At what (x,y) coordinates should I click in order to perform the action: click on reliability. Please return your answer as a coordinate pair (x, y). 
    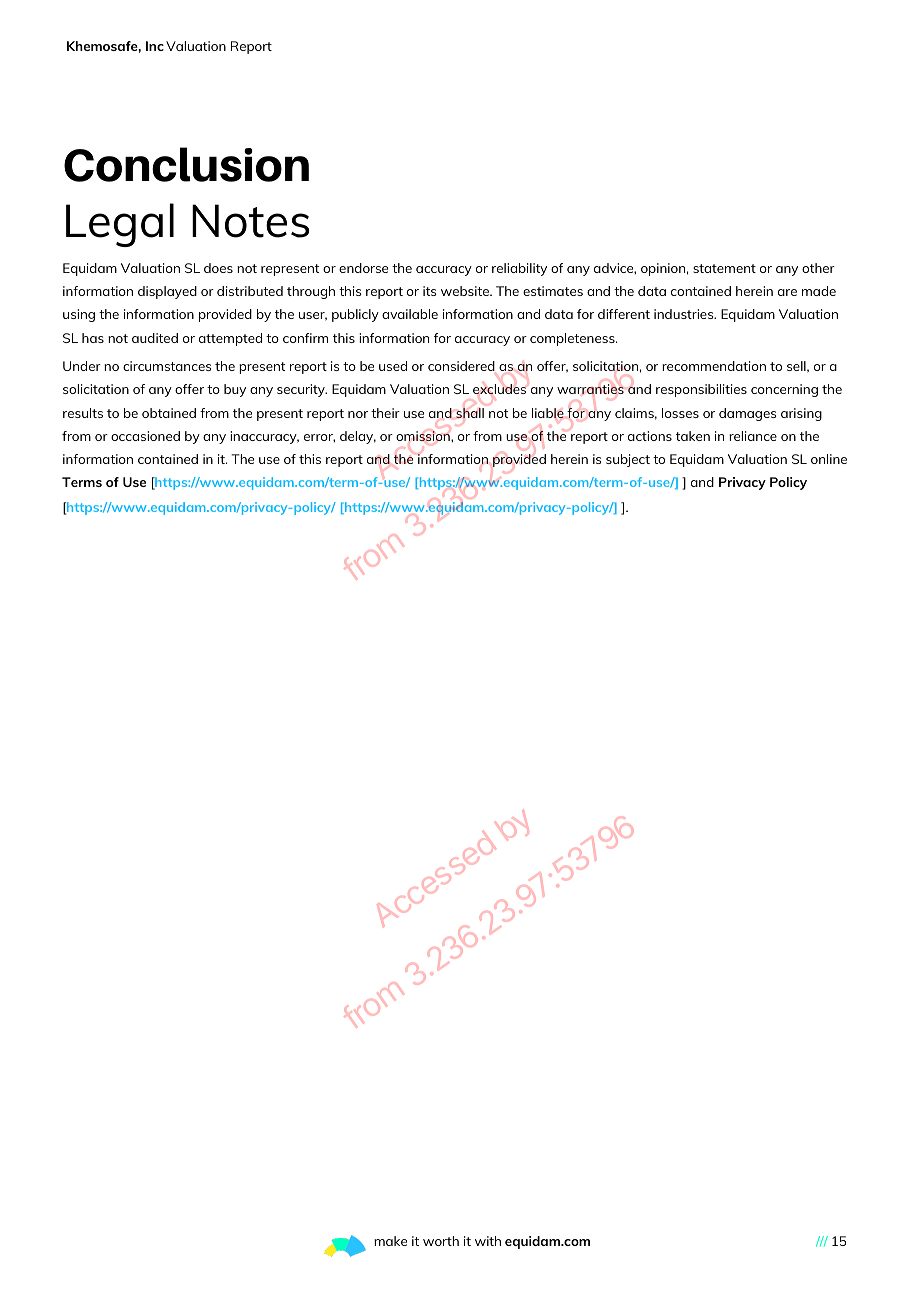
    Looking at the image, I should click on (519, 269).
